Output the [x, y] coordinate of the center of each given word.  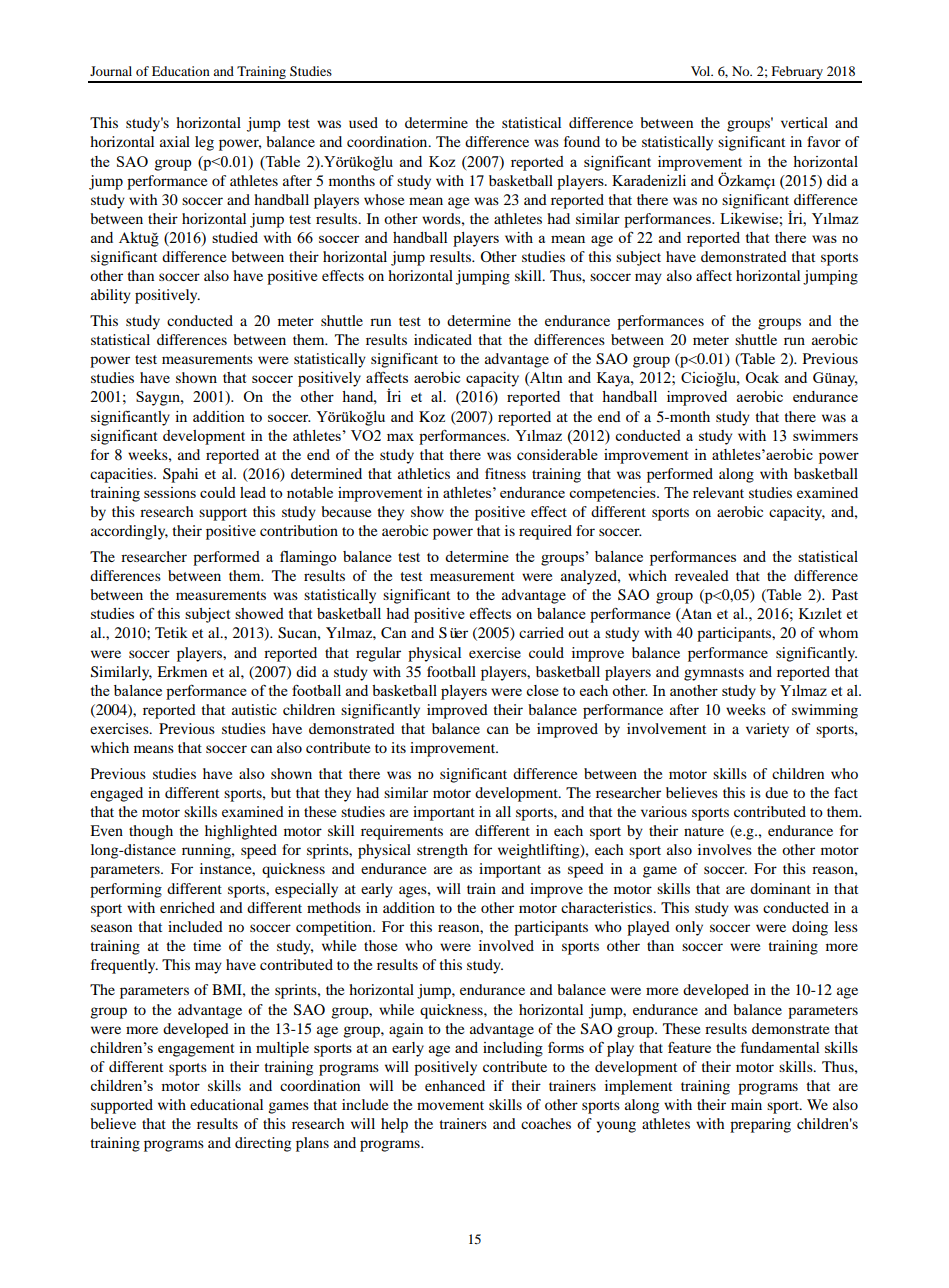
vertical [804, 122]
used [363, 122]
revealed [702, 575]
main [746, 1104]
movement [450, 1105]
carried [541, 632]
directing [263, 1144]
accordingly [129, 532]
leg [204, 143]
